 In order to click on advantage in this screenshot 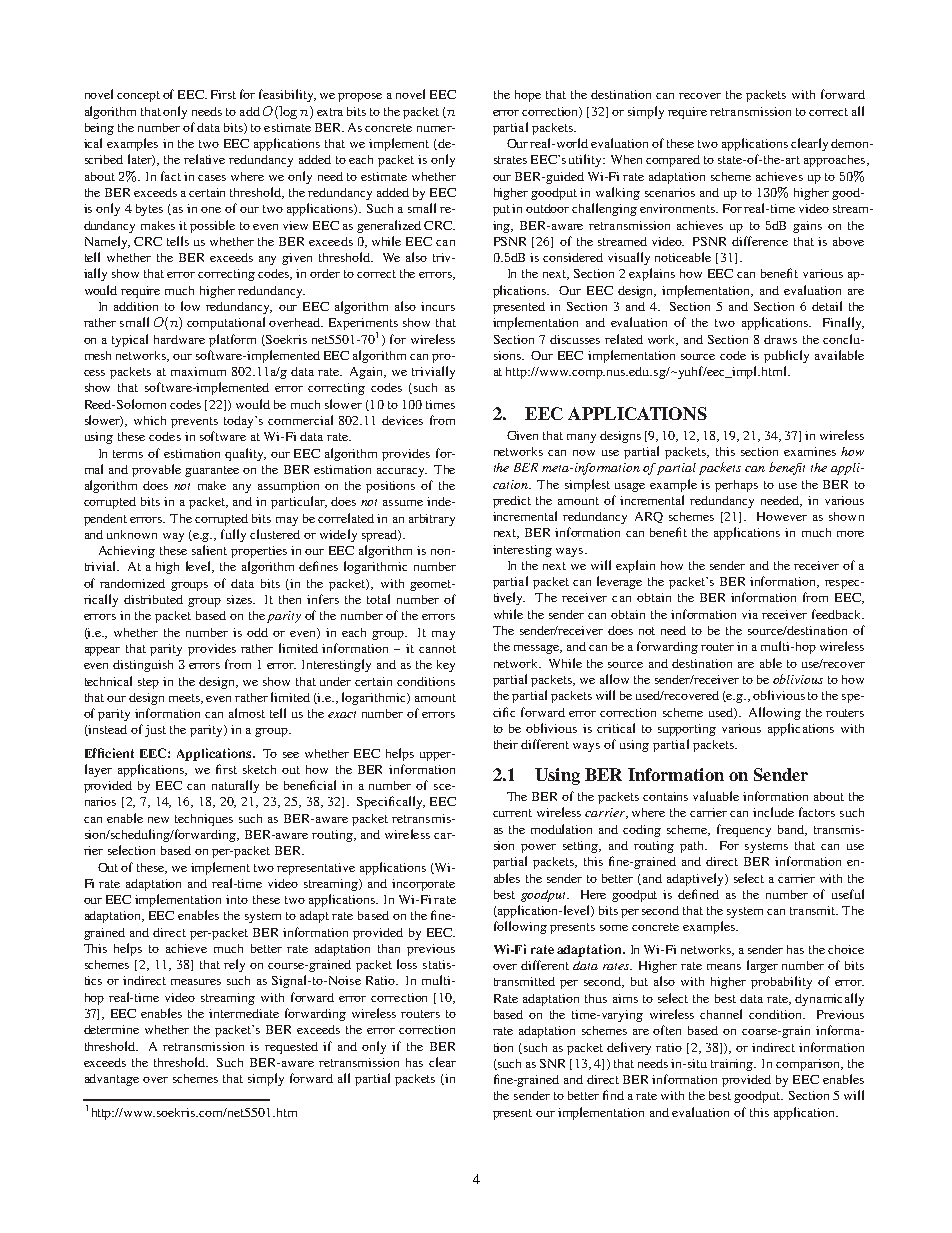, I will do `click(112, 1080)`.
